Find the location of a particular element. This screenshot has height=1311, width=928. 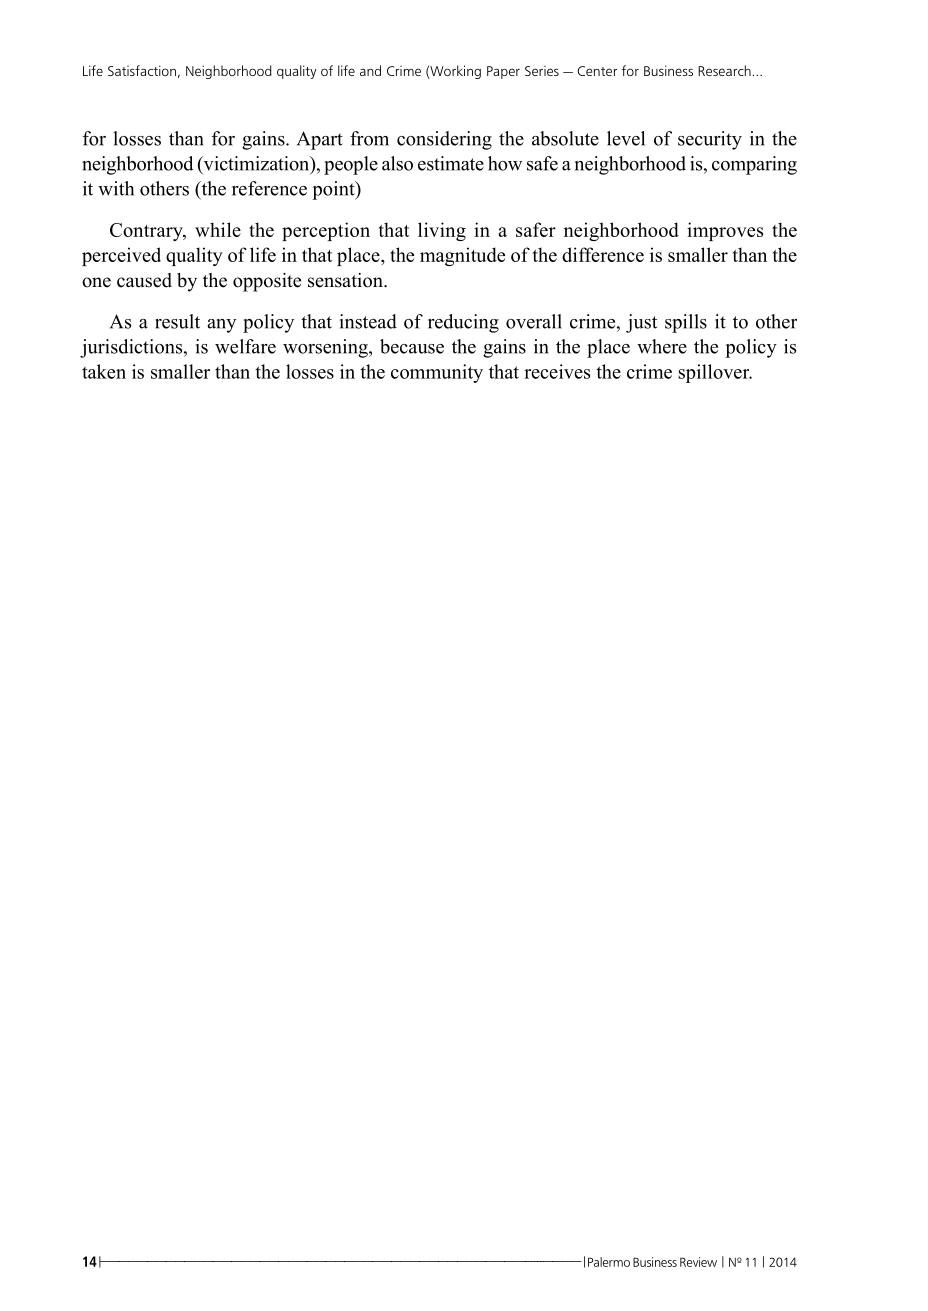

considering is located at coordinates (444, 140).
